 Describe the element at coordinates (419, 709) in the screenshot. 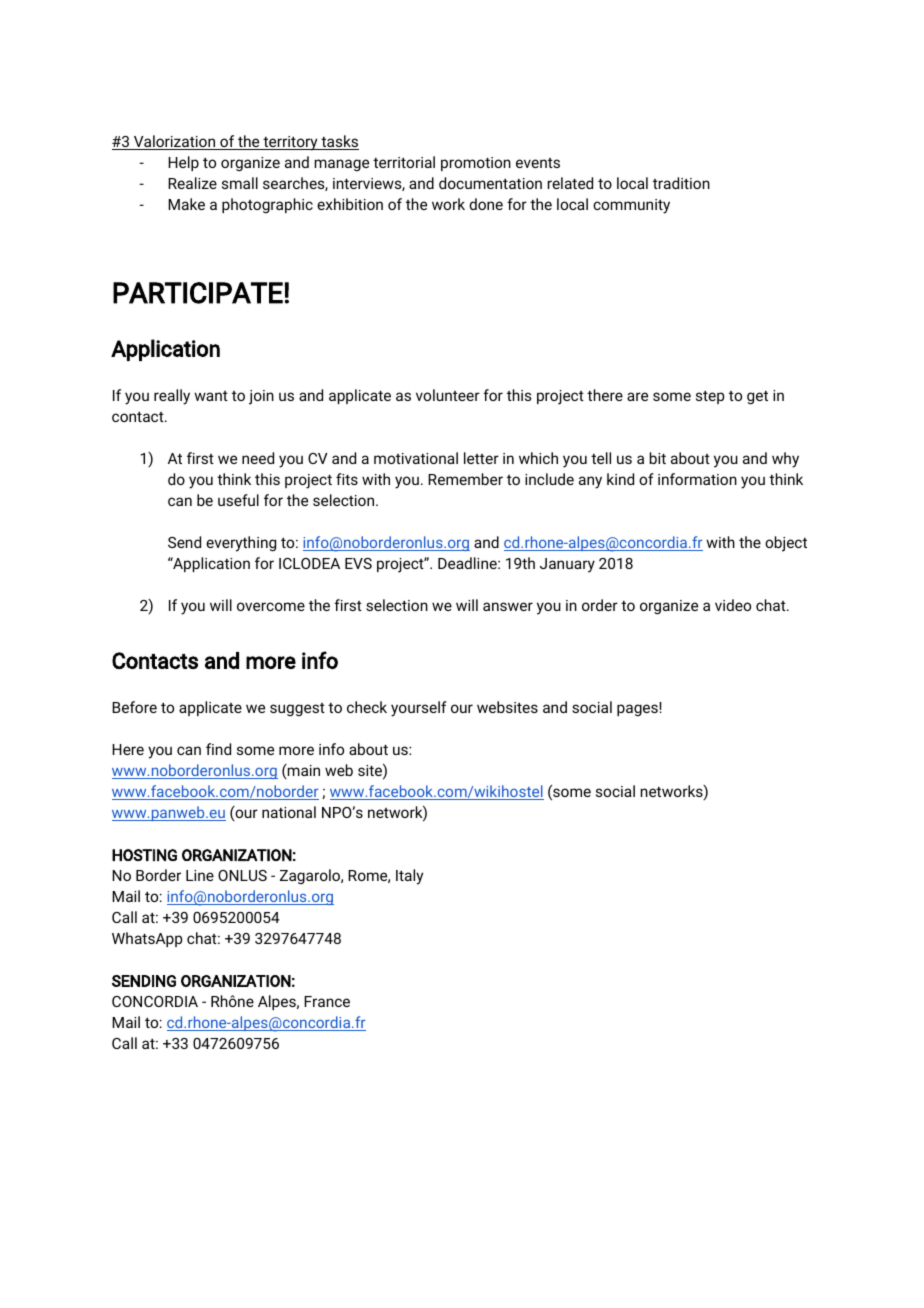

I see `yourself` at that location.
